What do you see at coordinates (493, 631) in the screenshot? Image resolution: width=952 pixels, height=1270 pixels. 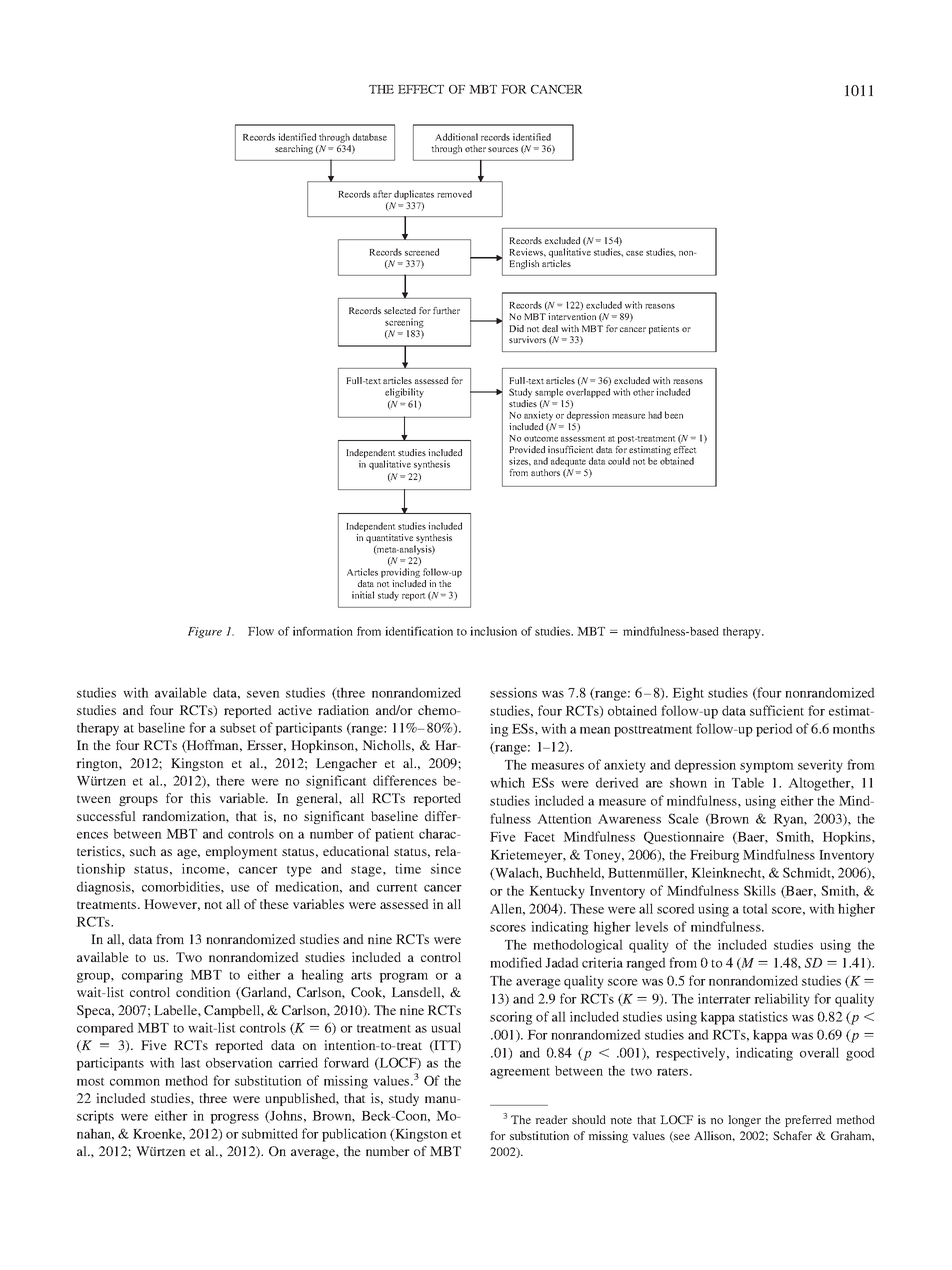 I see `inclusion` at bounding box center [493, 631].
